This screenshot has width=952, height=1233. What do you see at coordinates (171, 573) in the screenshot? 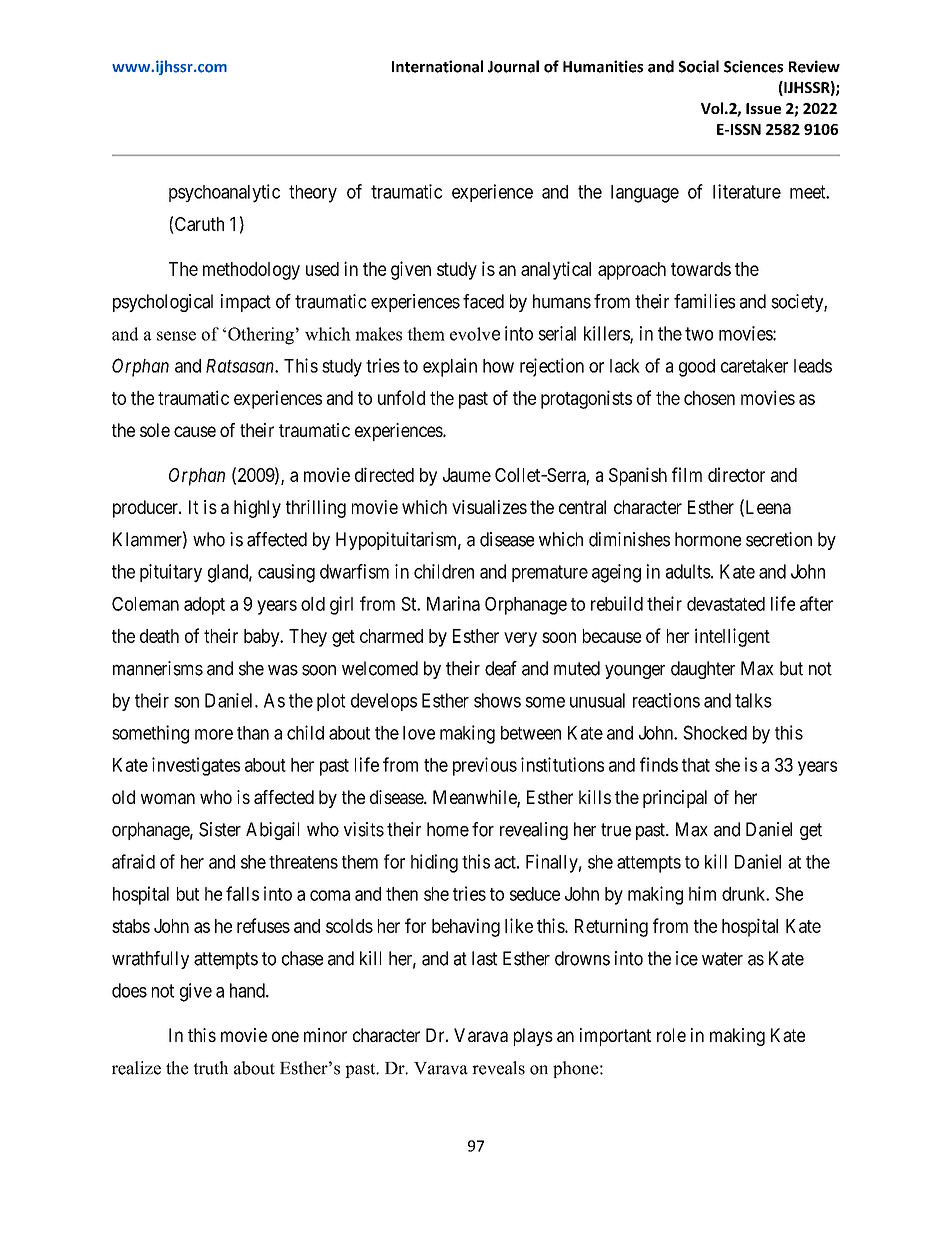
I see `pituitary` at bounding box center [171, 573].
